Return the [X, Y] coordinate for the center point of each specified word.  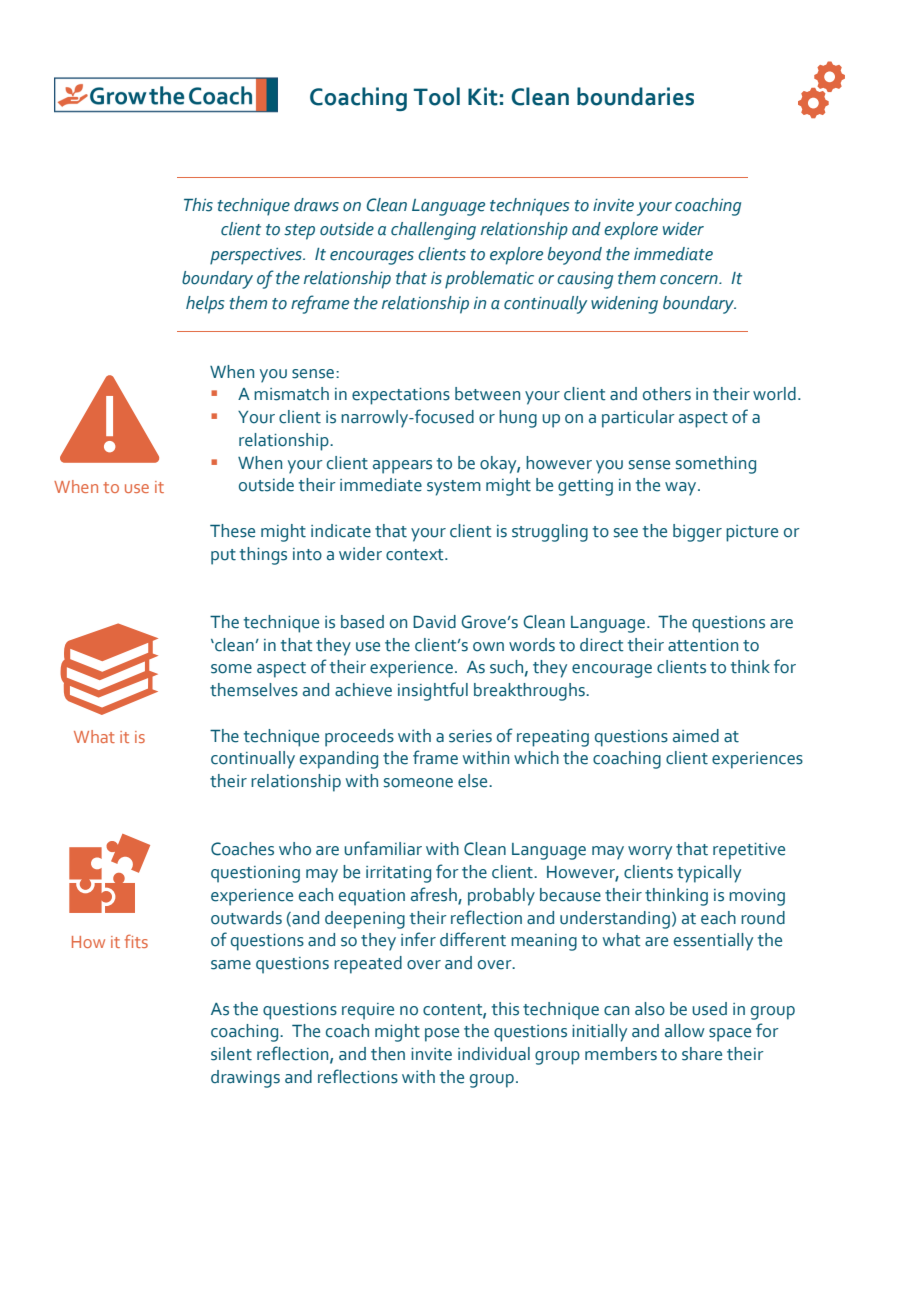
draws [316, 205]
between [487, 394]
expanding [339, 760]
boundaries [635, 96]
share [702, 1054]
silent [231, 1054]
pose [442, 1035]
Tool [437, 96]
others [667, 394]
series [470, 736]
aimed [696, 736]
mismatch [291, 394]
